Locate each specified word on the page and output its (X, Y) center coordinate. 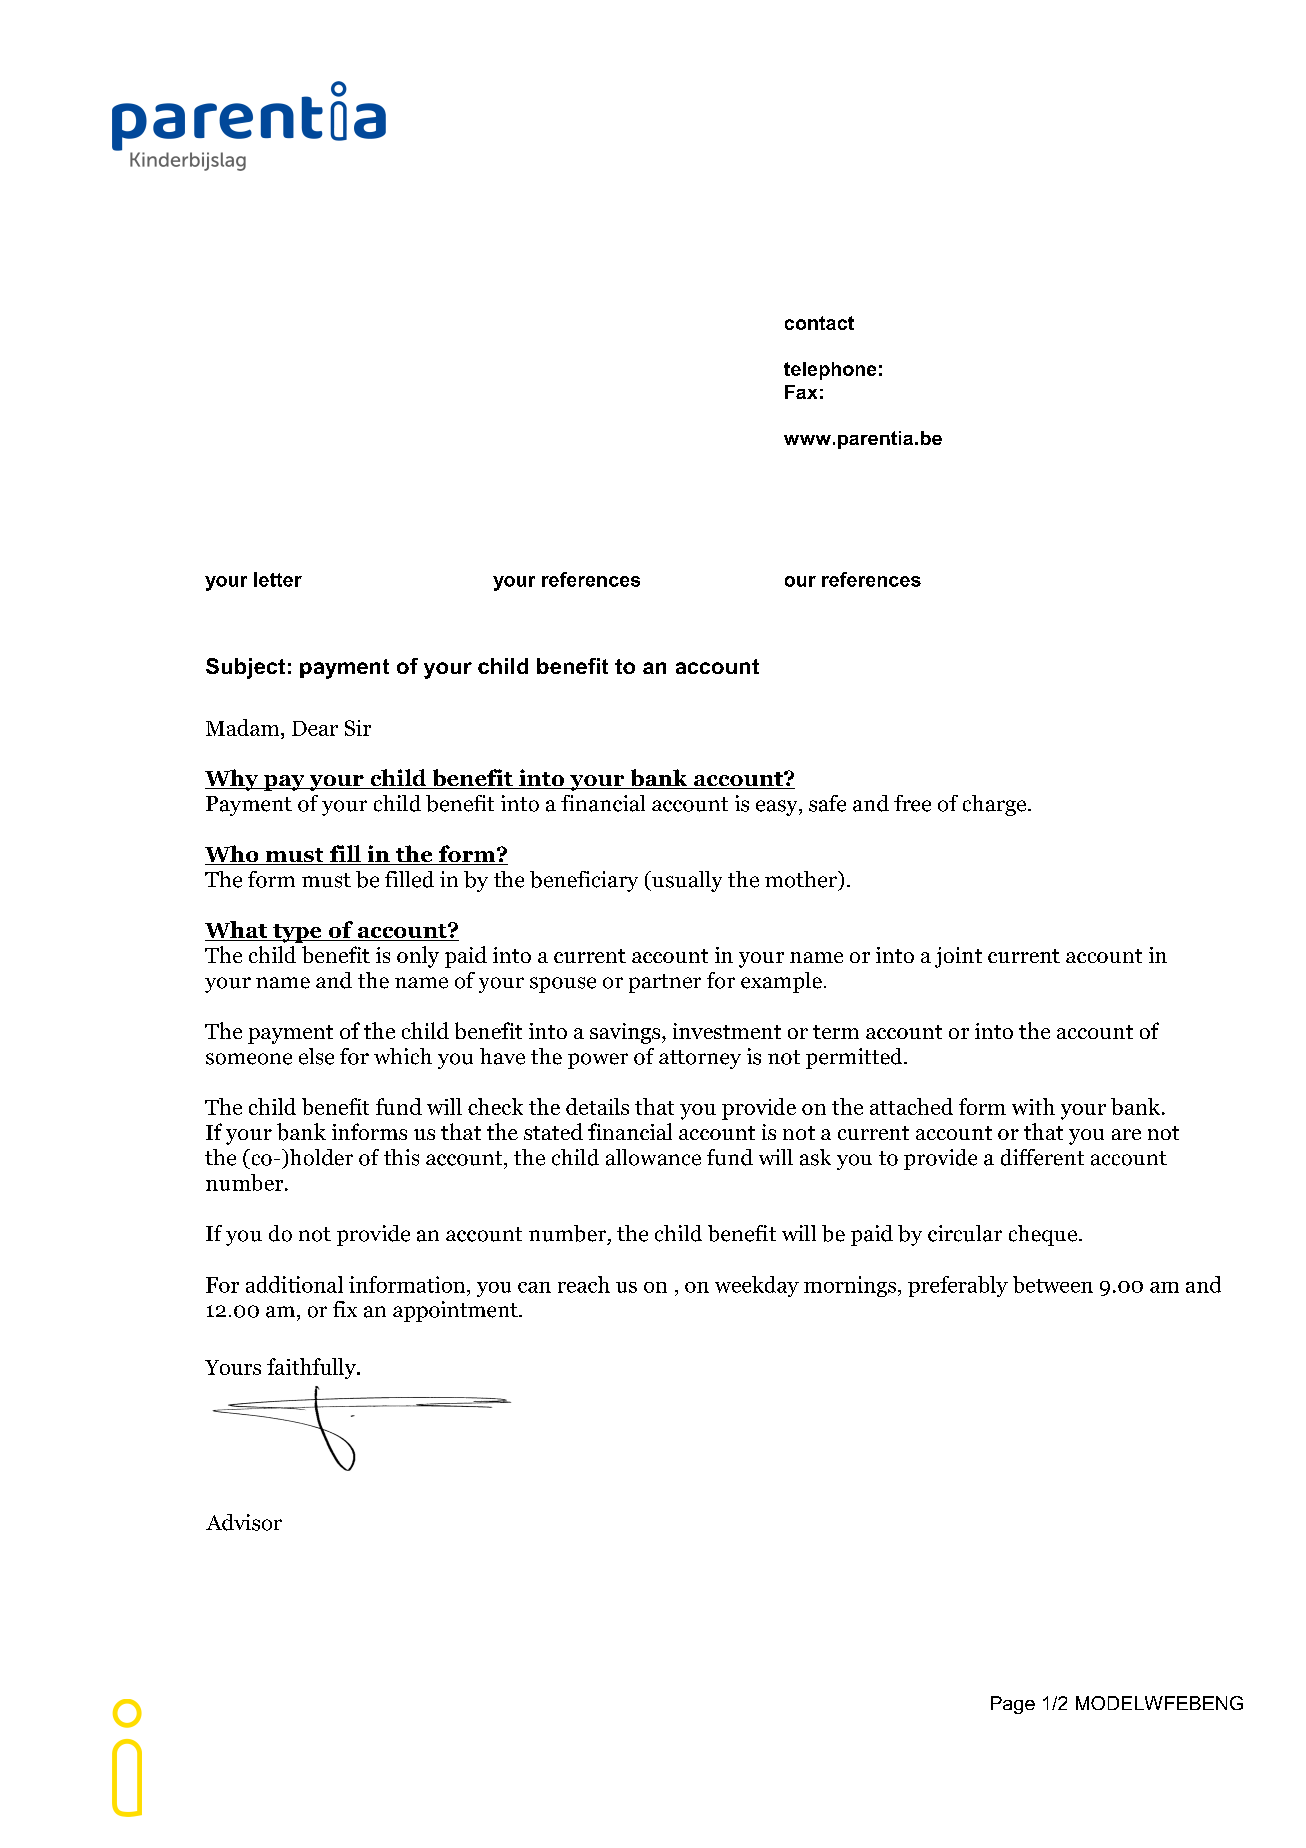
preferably (958, 1286)
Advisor (244, 1522)
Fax (801, 392)
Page (1013, 1705)
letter (278, 579)
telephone (830, 371)
